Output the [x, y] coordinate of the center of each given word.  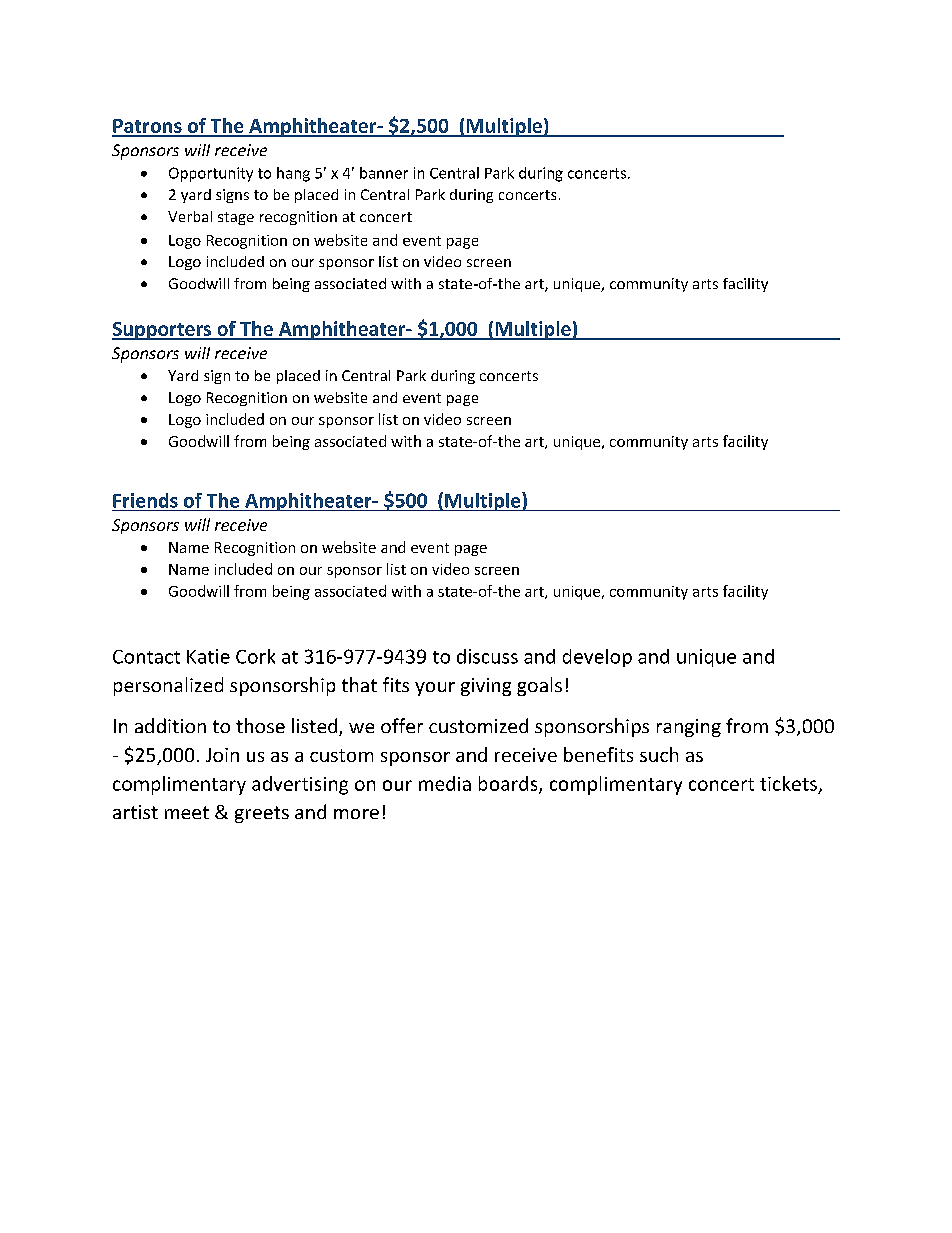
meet [187, 812]
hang [293, 174]
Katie [208, 656]
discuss [487, 656]
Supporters [163, 331]
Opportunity [211, 174]
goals [539, 686]
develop [597, 658]
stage [236, 218]
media [445, 783]
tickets [788, 783]
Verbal [190, 216]
